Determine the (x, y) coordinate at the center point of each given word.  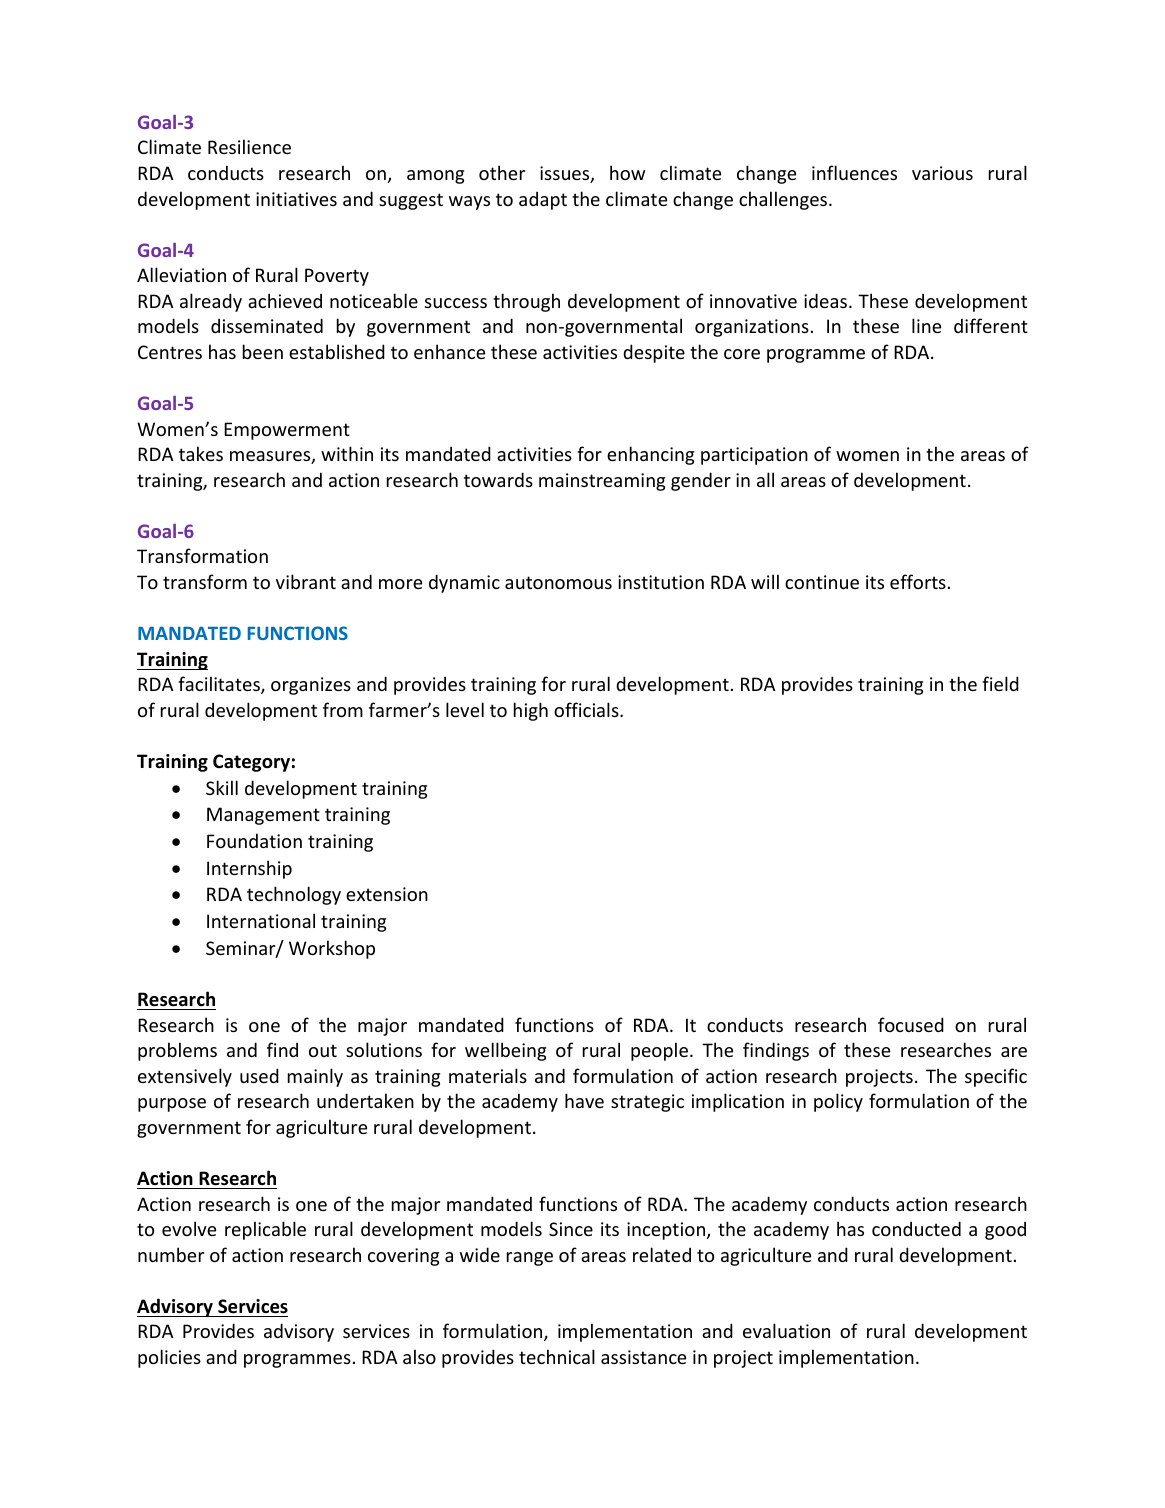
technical (557, 1356)
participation (754, 456)
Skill (222, 787)
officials (587, 709)
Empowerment (287, 431)
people (659, 1051)
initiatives (296, 199)
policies (169, 1358)
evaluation (786, 1330)
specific (996, 1077)
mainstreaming (602, 482)
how (627, 172)
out (323, 1050)
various (942, 173)
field (1000, 683)
